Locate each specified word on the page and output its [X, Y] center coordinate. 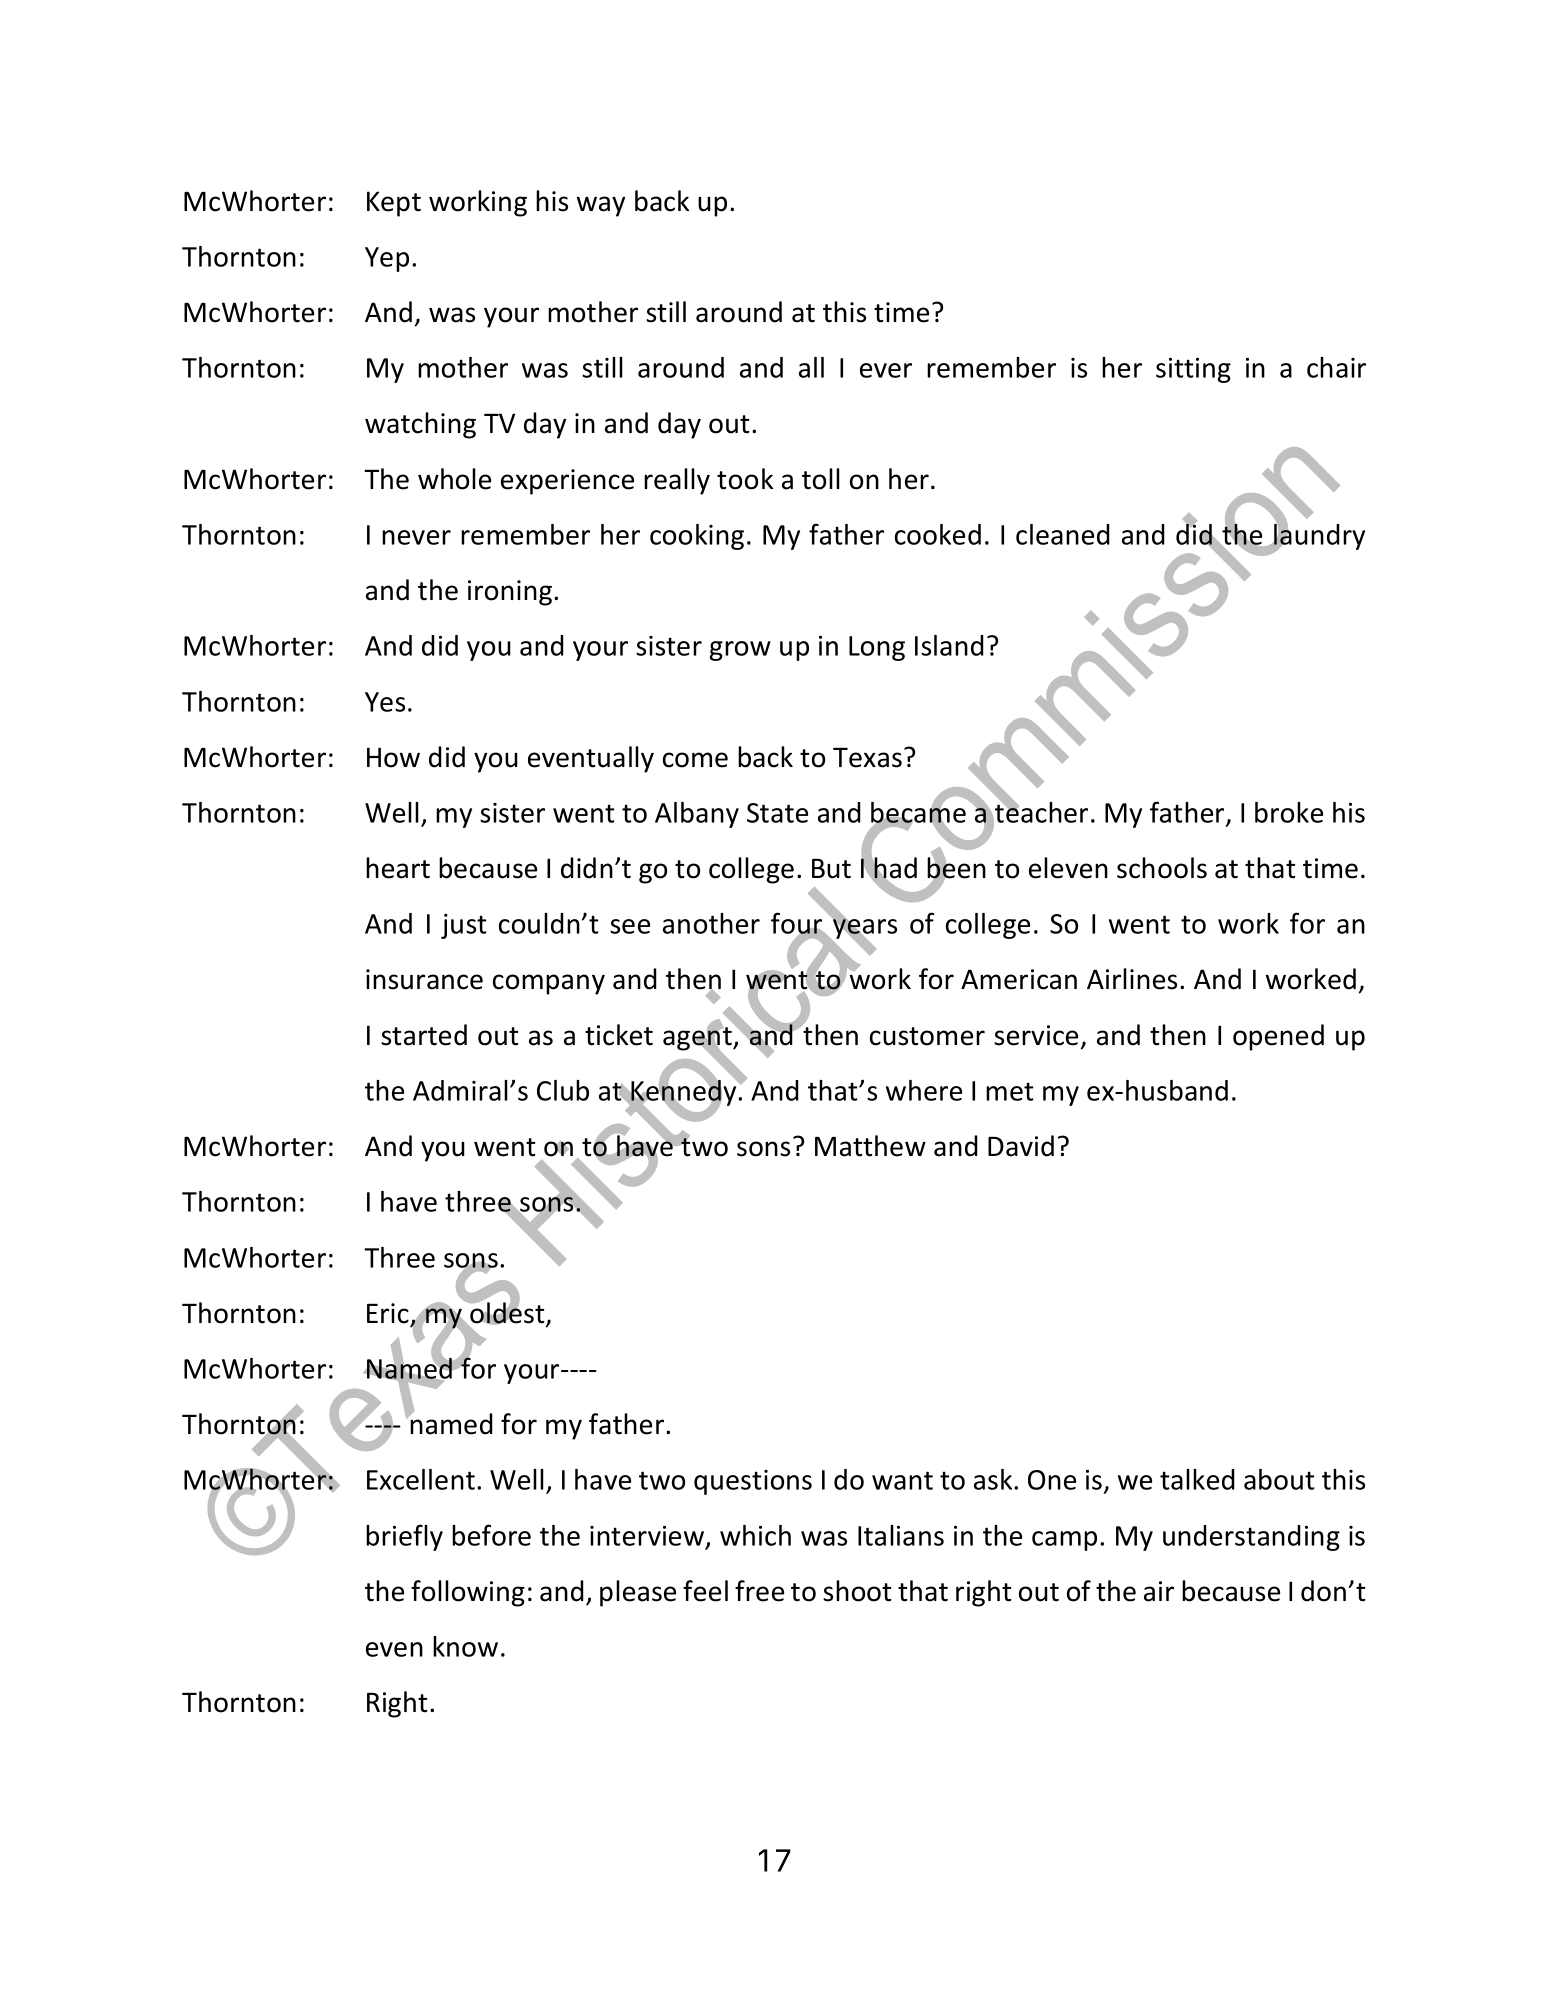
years [864, 929]
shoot [857, 1591]
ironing [511, 593]
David [1021, 1146]
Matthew [870, 1146]
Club [563, 1090]
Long [877, 648]
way [601, 206]
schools [1162, 868]
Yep [387, 259]
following [468, 1593]
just [463, 926]
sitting [1193, 370]
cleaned [1063, 534]
